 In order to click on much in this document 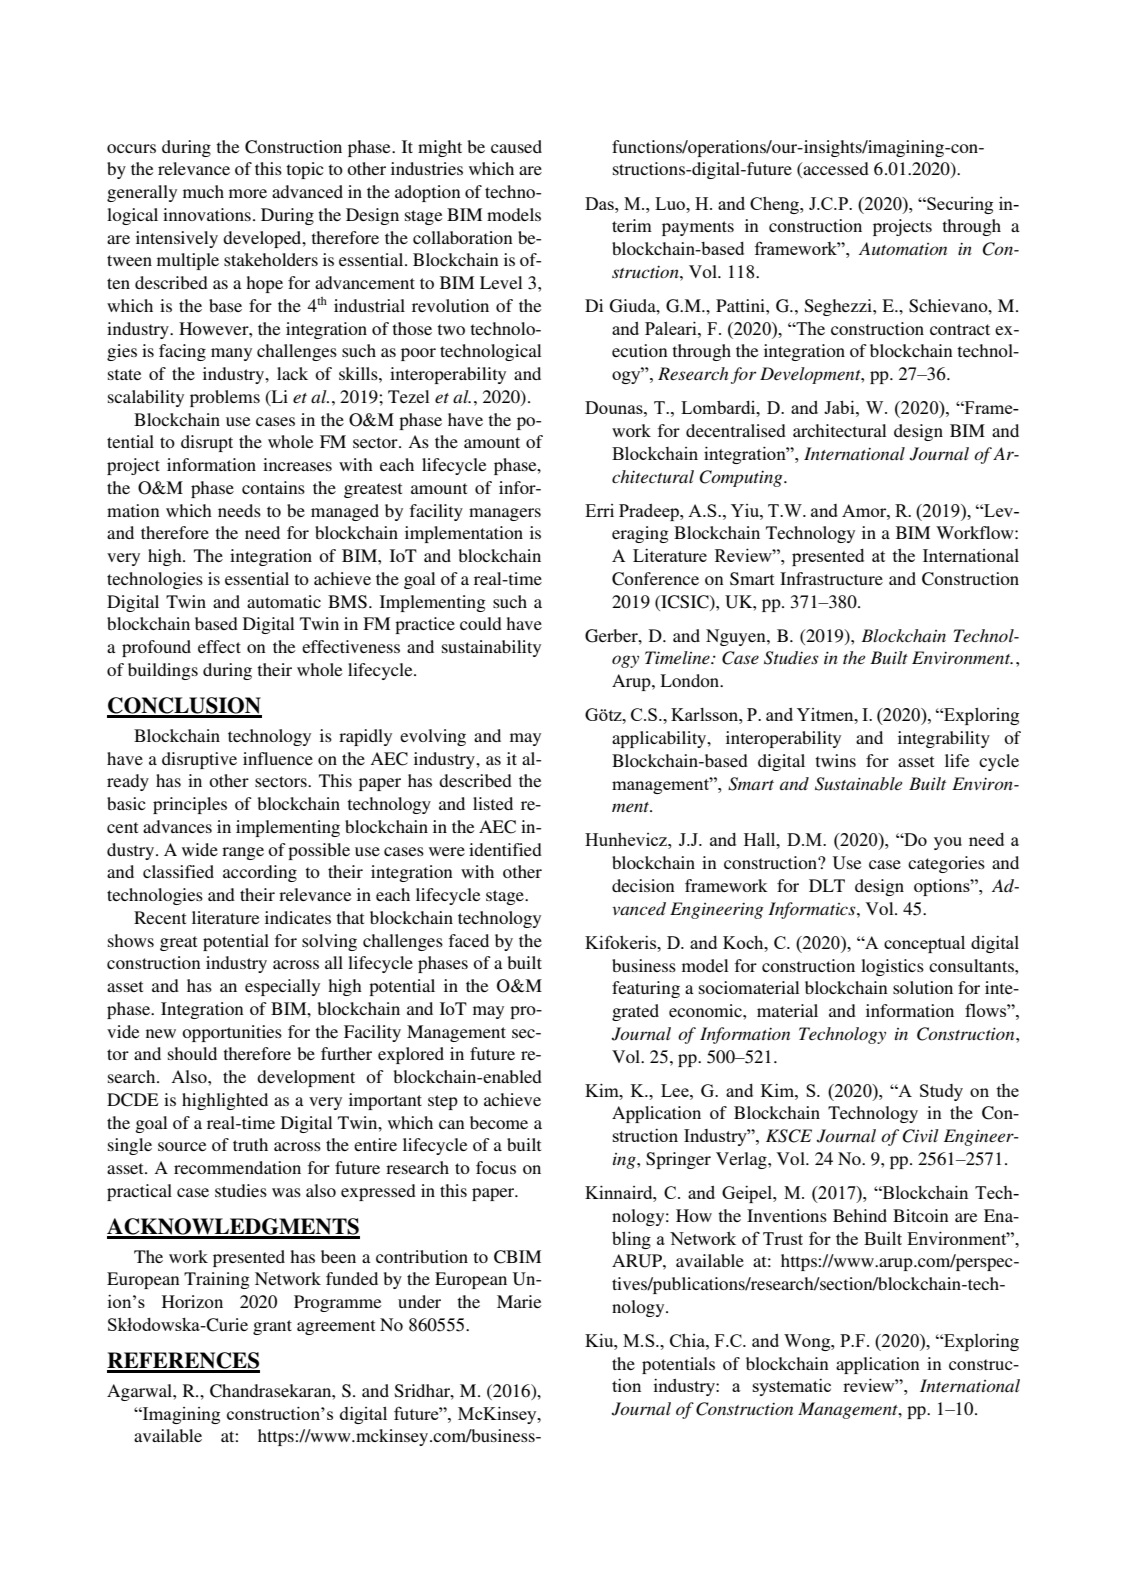, I will do `click(203, 191)`.
